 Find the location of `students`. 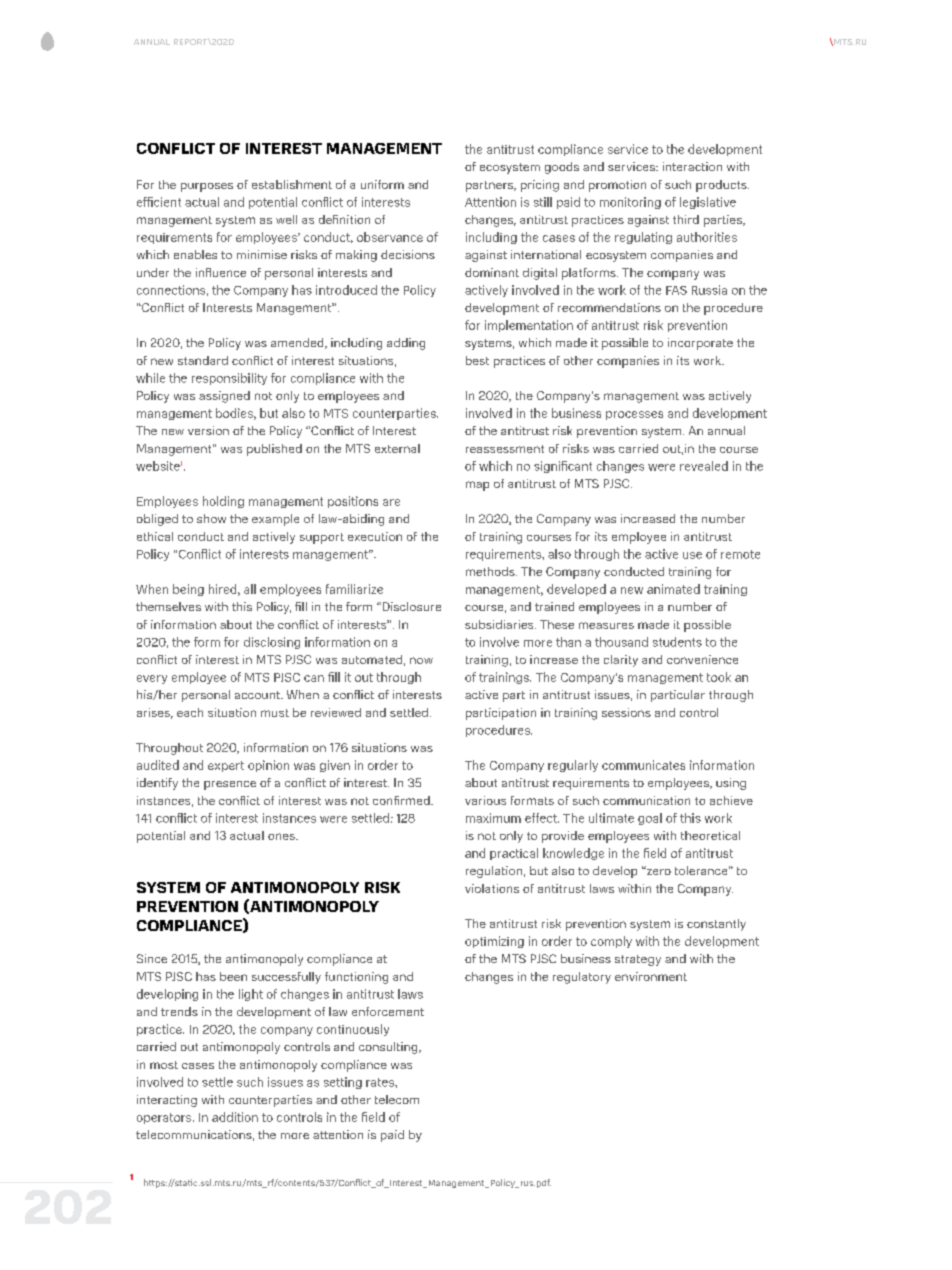

students is located at coordinates (677, 642).
